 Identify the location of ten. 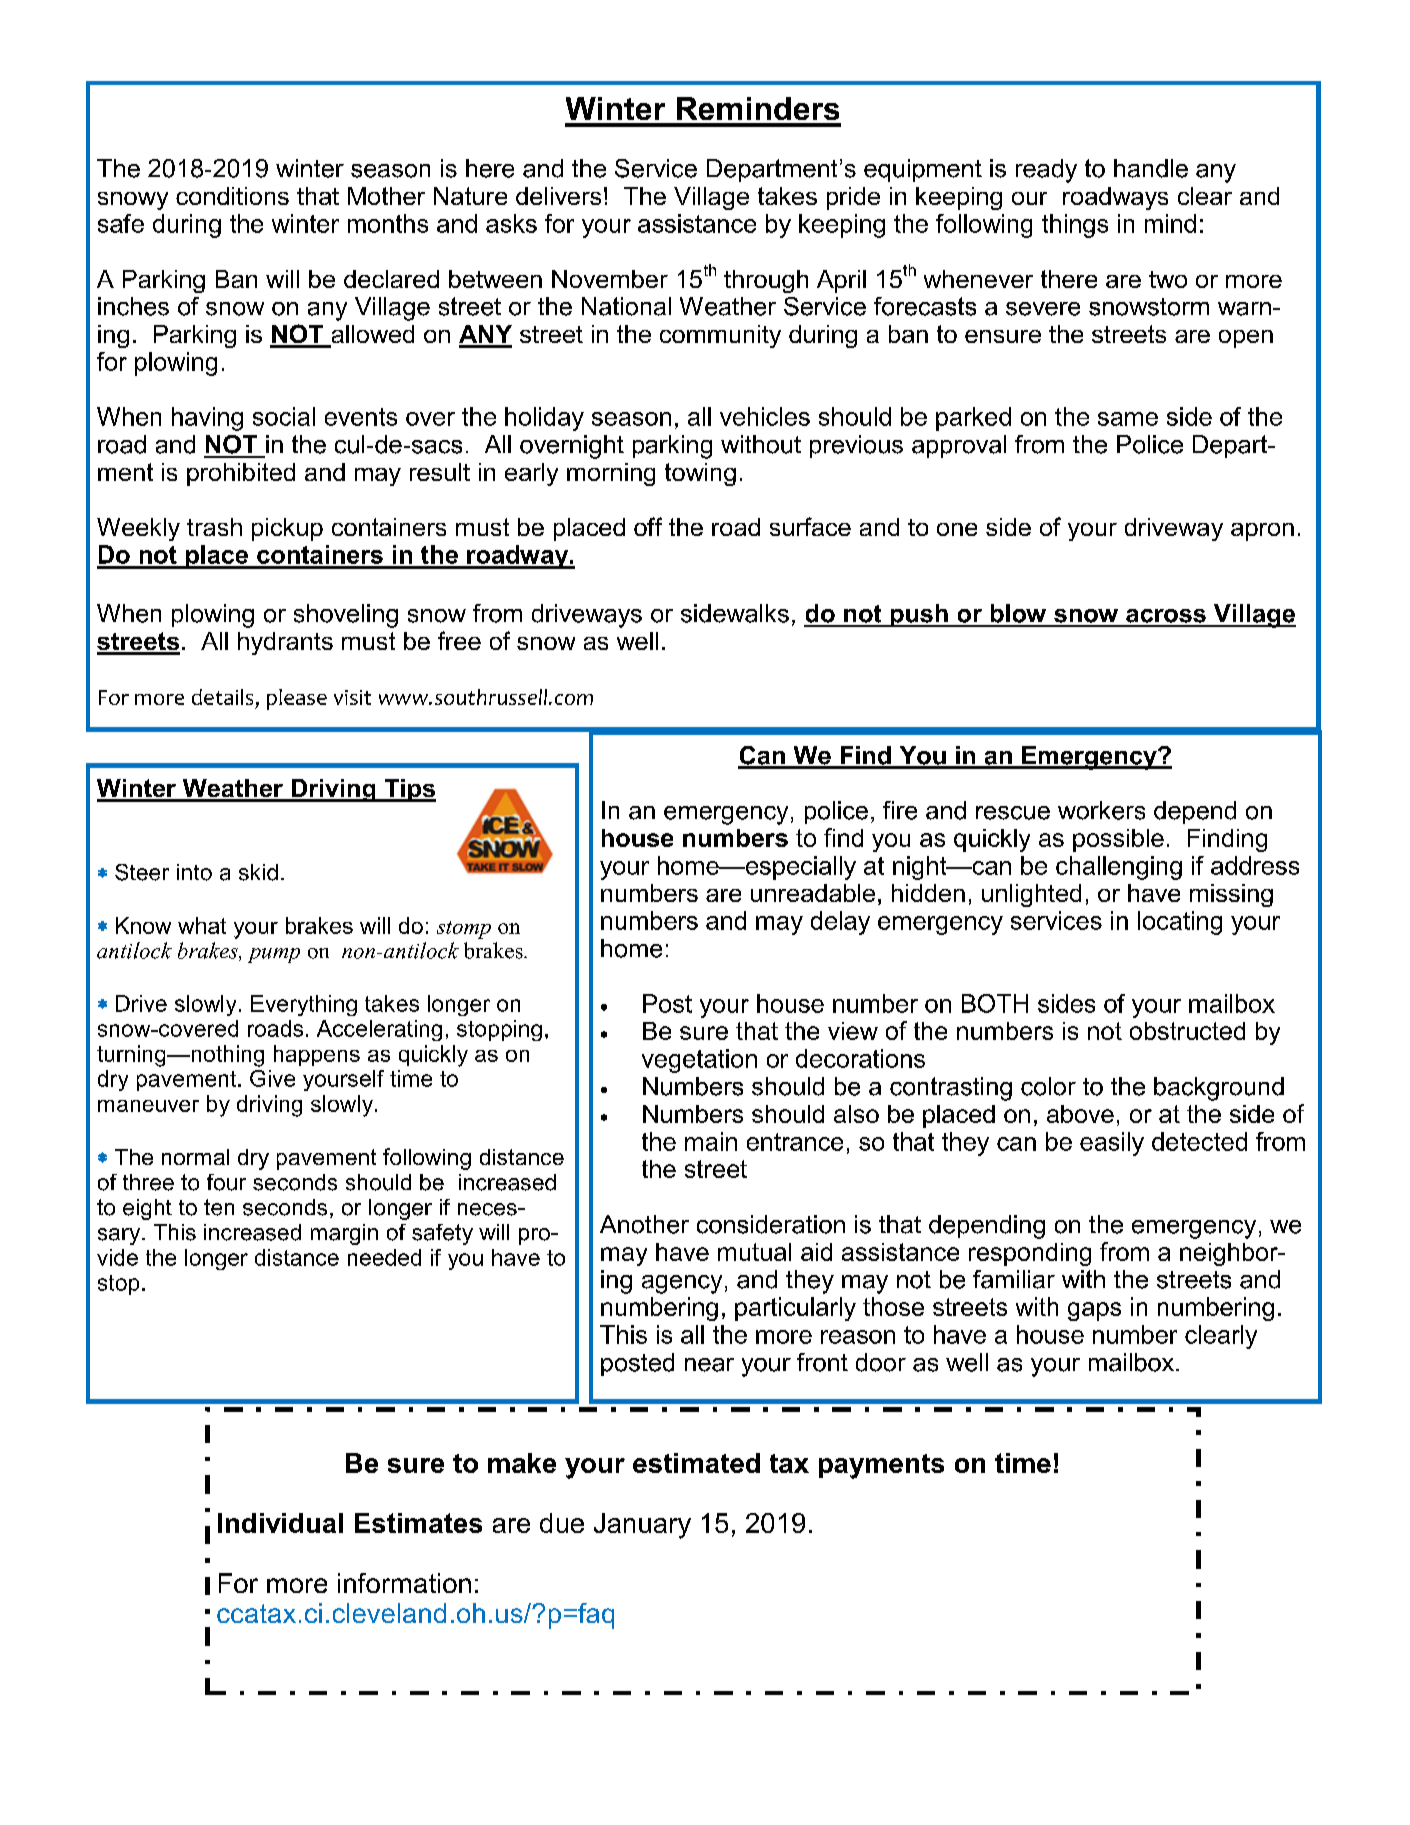
(219, 1207).
